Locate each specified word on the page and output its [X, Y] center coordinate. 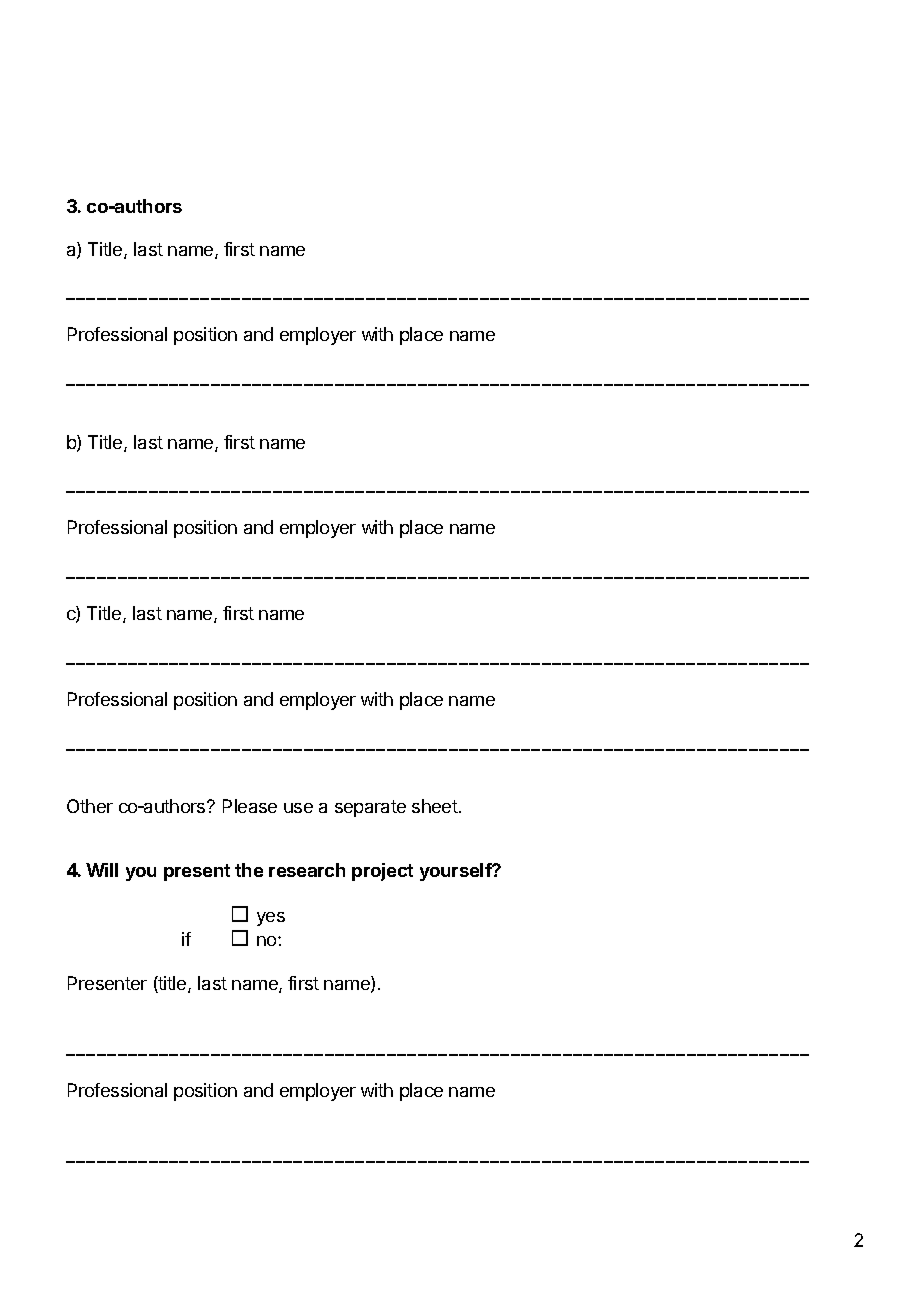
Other [90, 806]
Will [102, 870]
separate [370, 808]
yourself [457, 872]
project [382, 872]
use [298, 808]
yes [271, 919]
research [307, 870]
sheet [435, 806]
